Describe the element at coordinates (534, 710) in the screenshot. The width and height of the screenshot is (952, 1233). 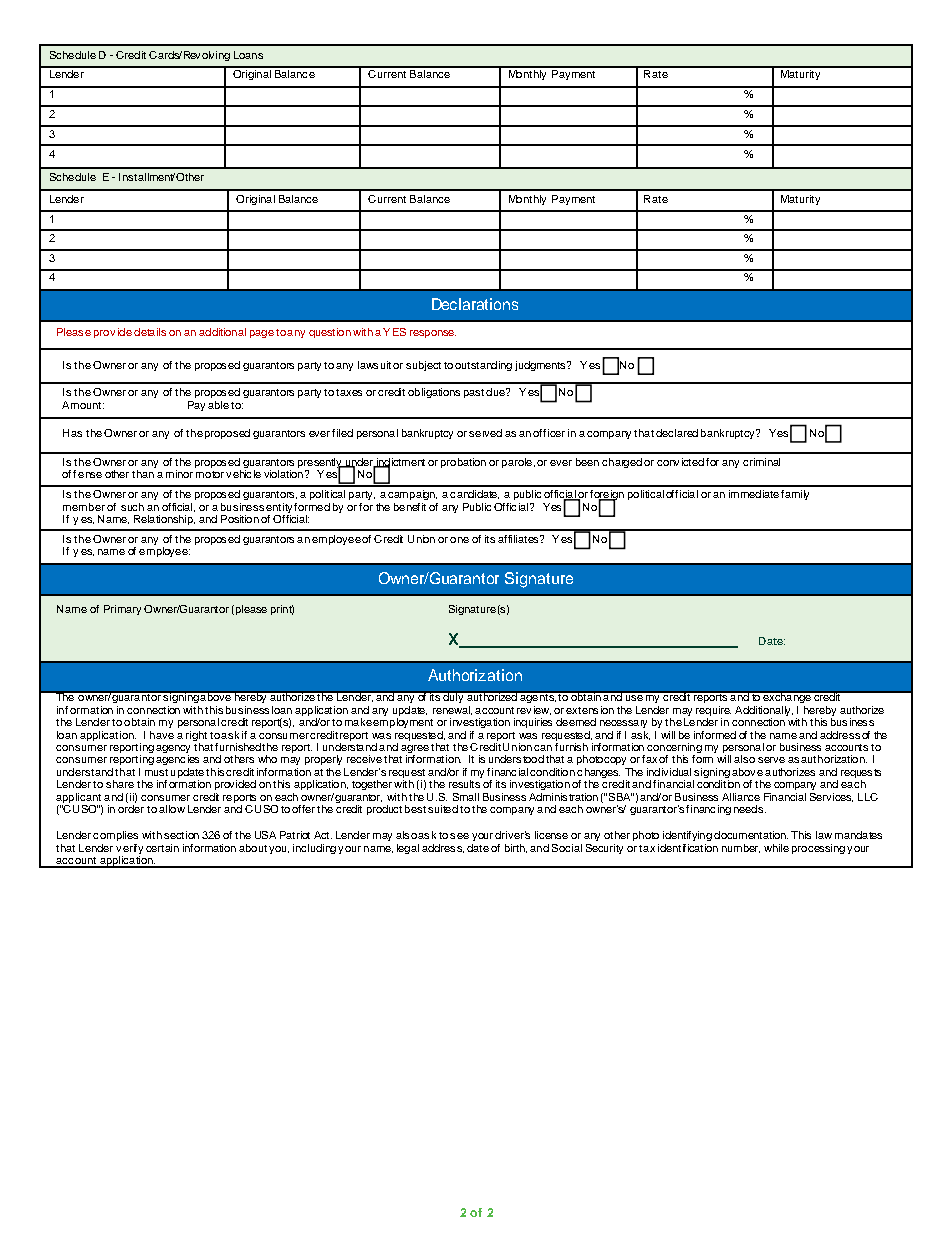
I see `review` at that location.
